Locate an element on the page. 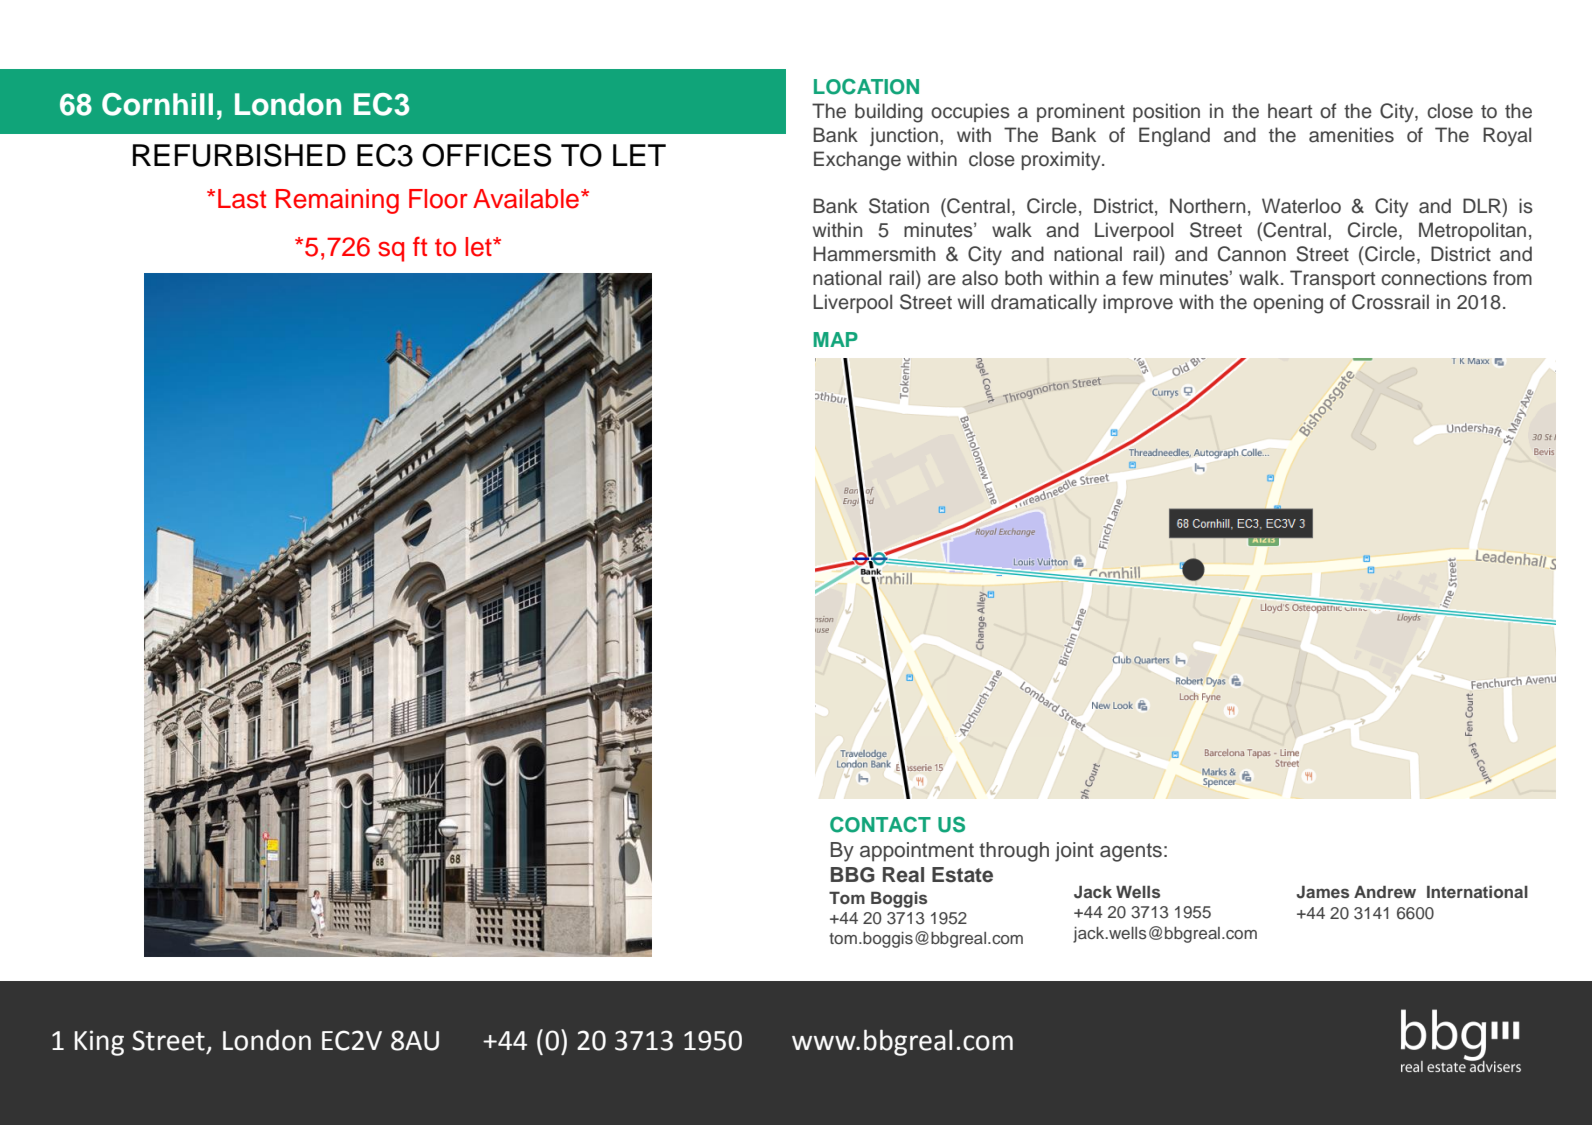  James is located at coordinates (1322, 892).
